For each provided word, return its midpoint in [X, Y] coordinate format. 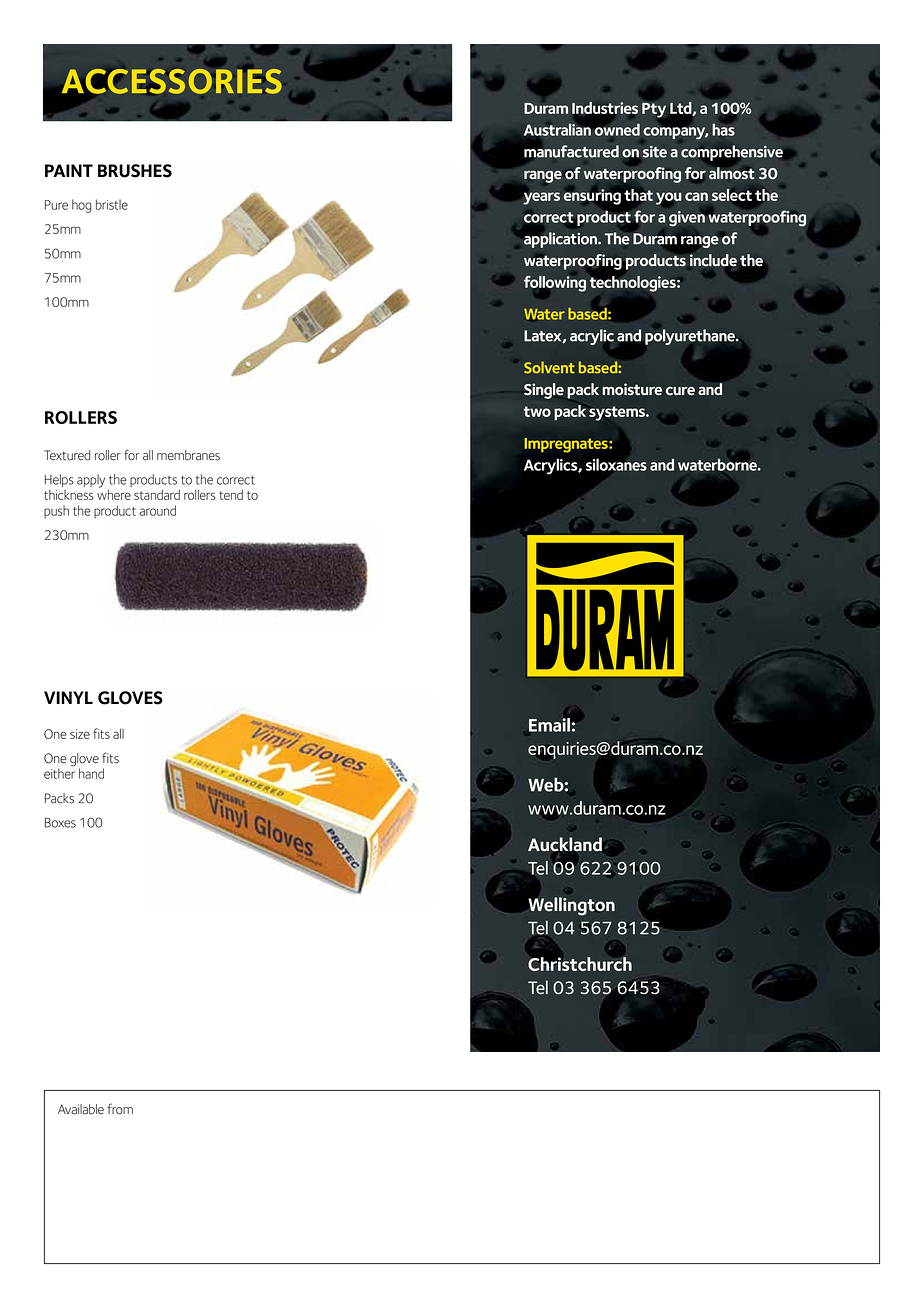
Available [81, 1109]
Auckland [565, 844]
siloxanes [617, 464]
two [537, 411]
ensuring [592, 197]
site [655, 152]
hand [91, 773]
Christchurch [580, 964]
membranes [188, 455]
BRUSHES [135, 171]
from [120, 1109]
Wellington [572, 906]
